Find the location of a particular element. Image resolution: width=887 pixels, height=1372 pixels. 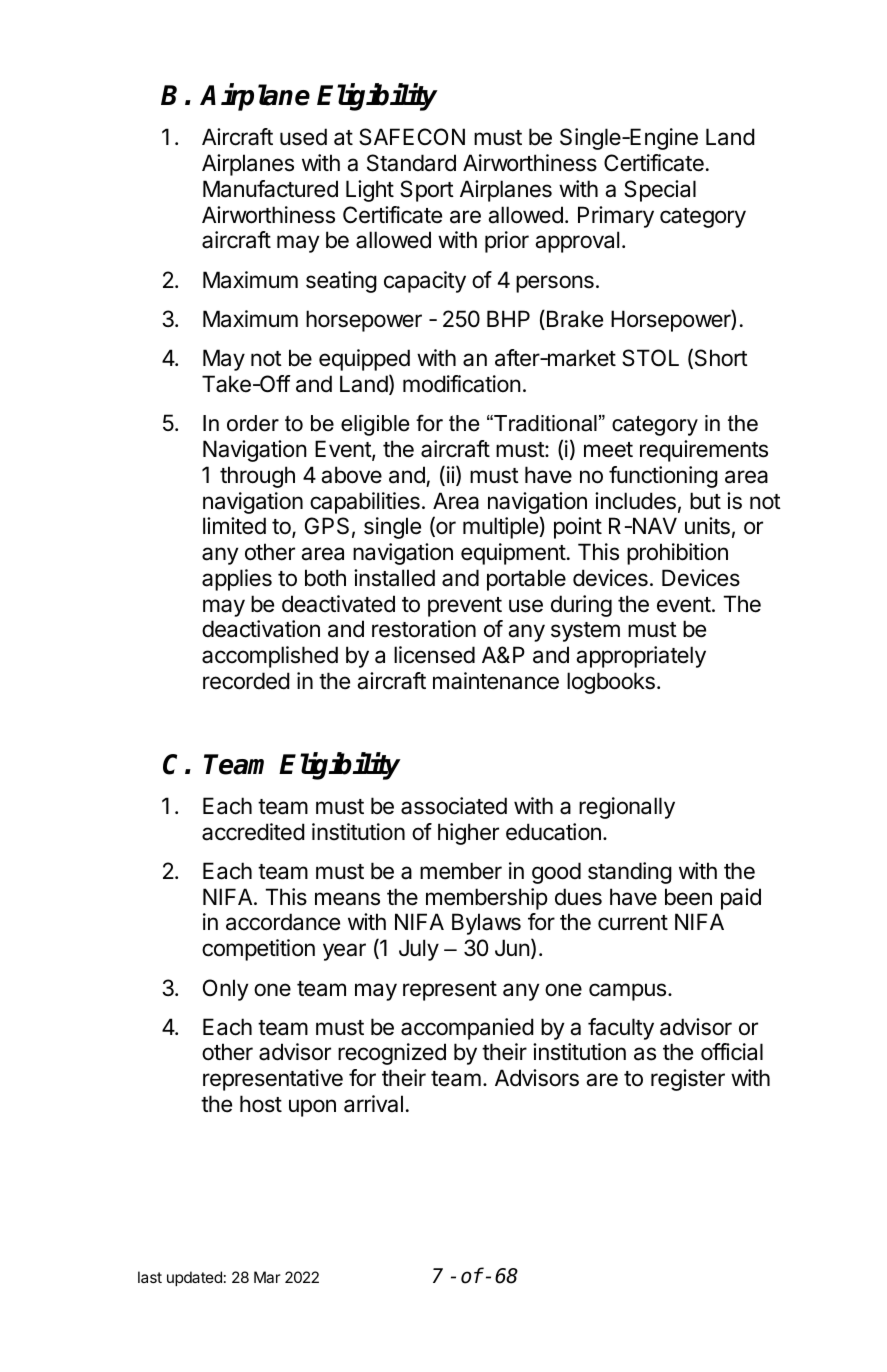

accredited is located at coordinates (253, 832).
